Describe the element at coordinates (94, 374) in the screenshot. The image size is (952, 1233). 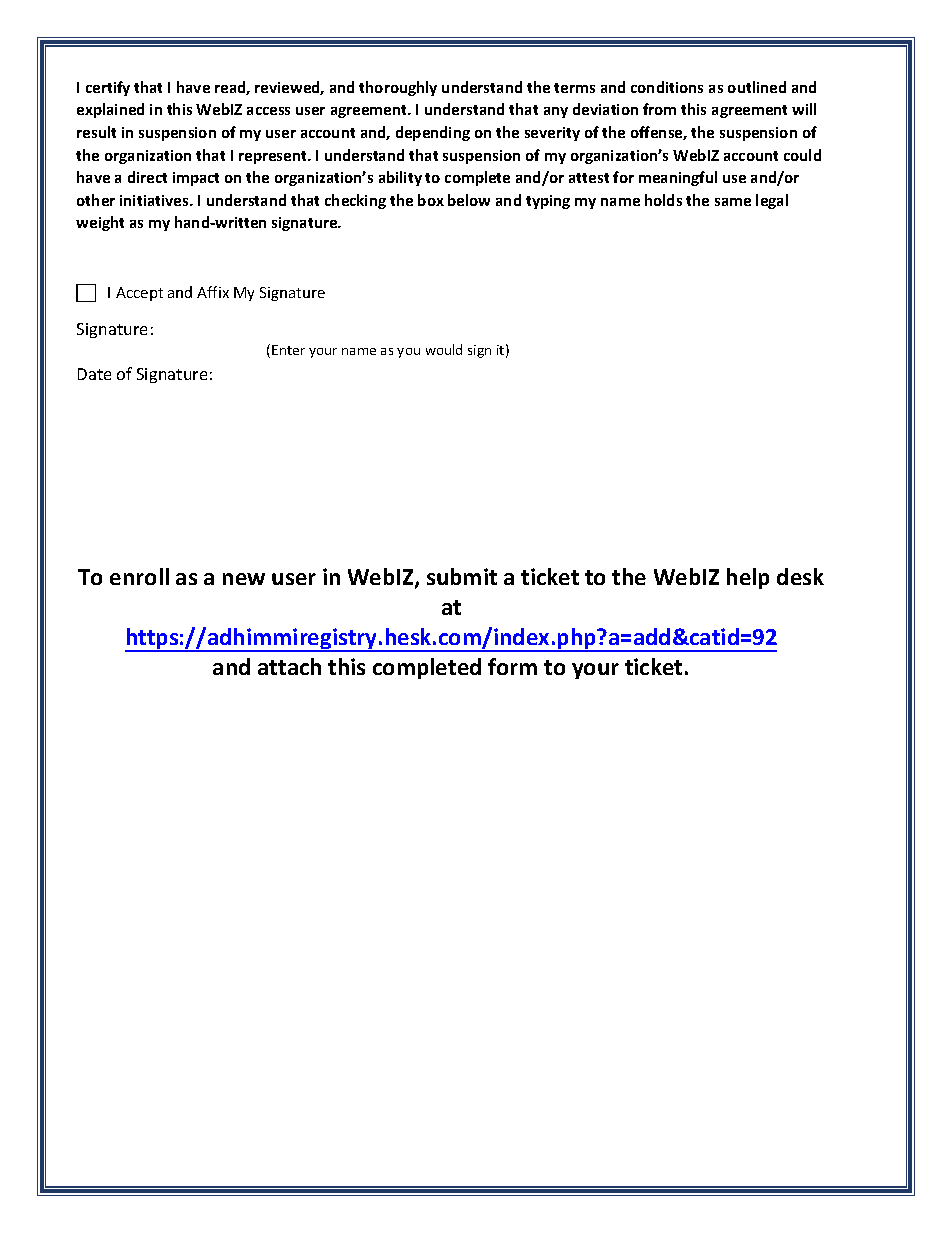
I see `Date` at that location.
